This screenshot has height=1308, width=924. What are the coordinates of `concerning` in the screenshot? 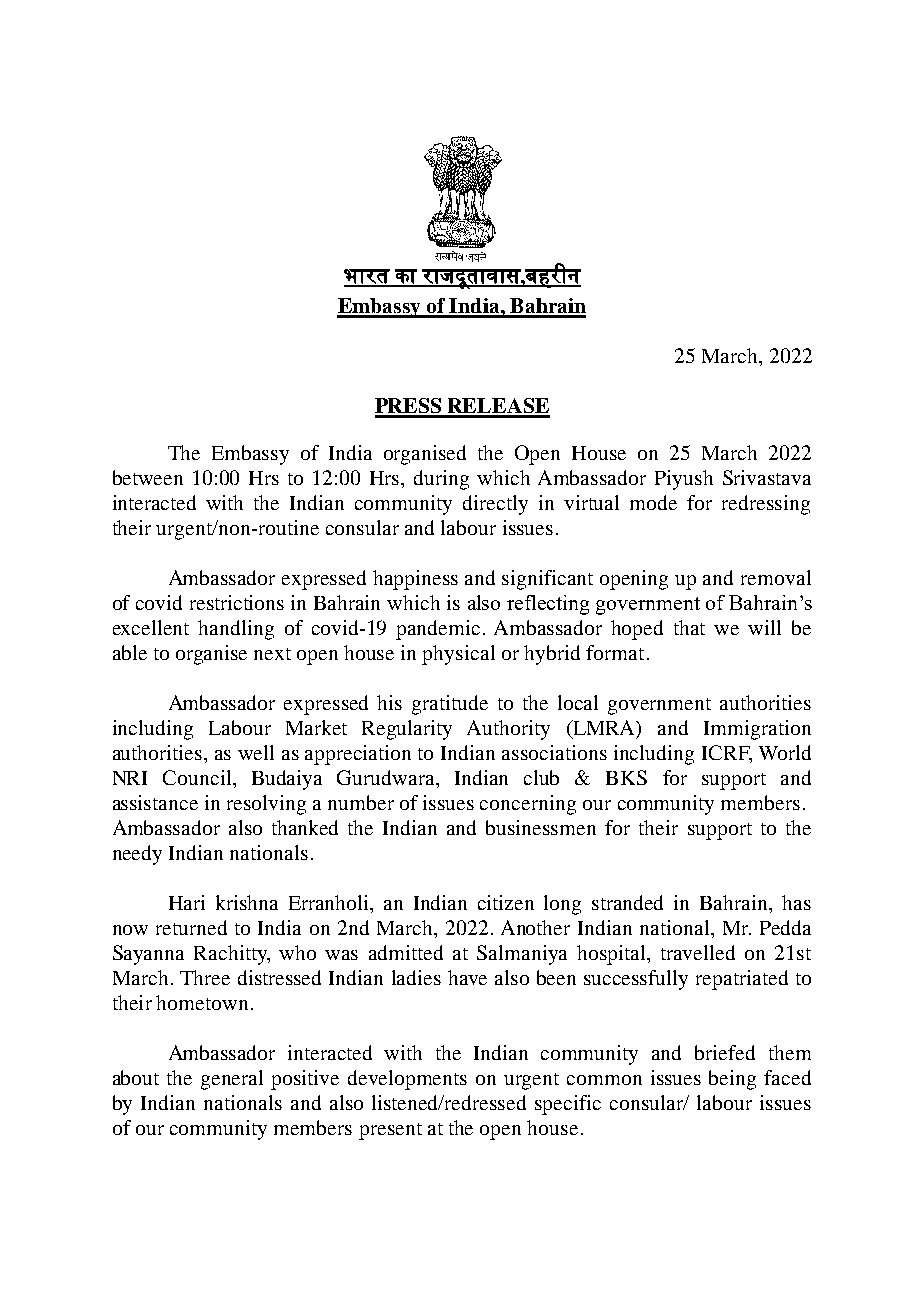 It's located at (528, 805).
